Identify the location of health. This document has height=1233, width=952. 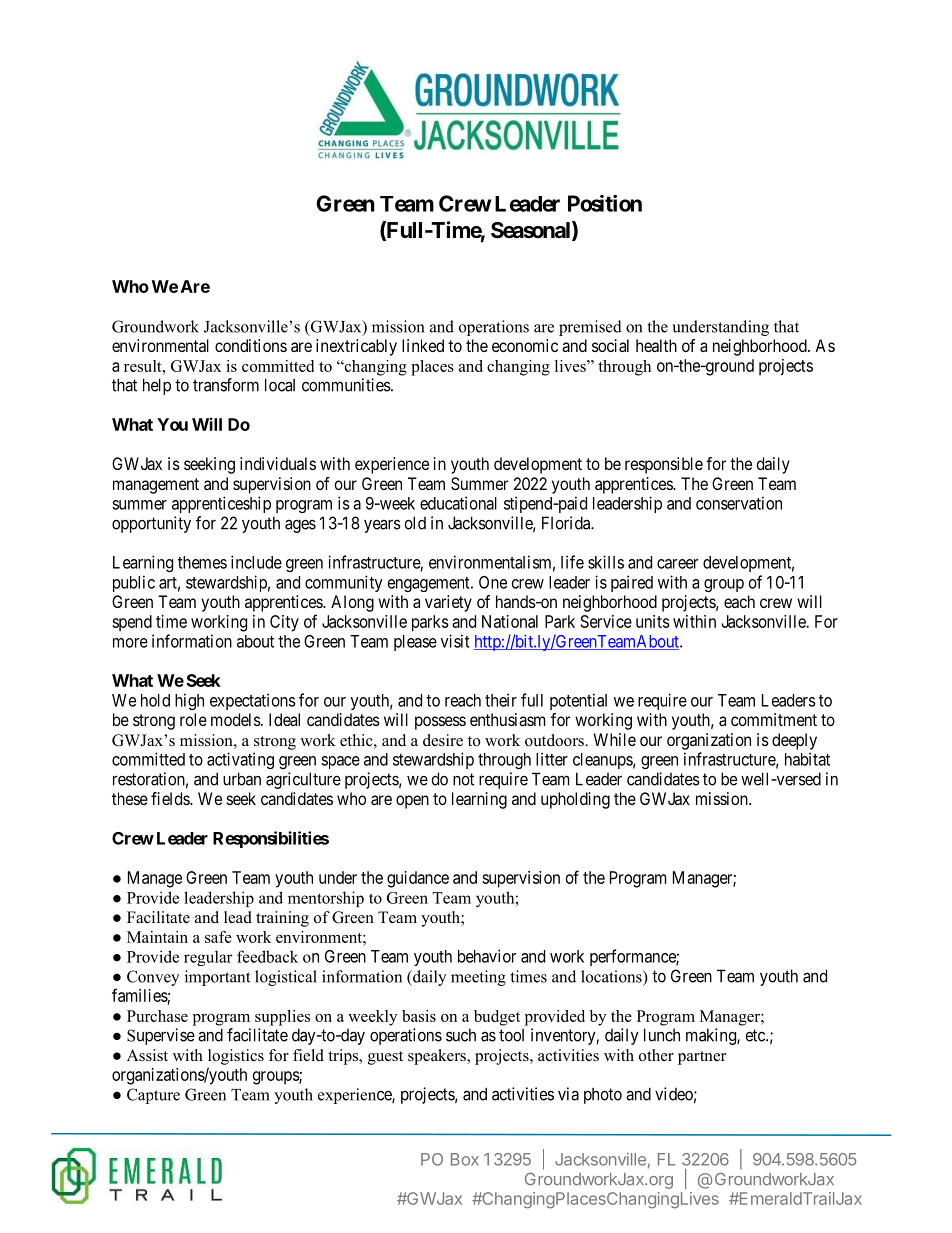
(656, 345).
